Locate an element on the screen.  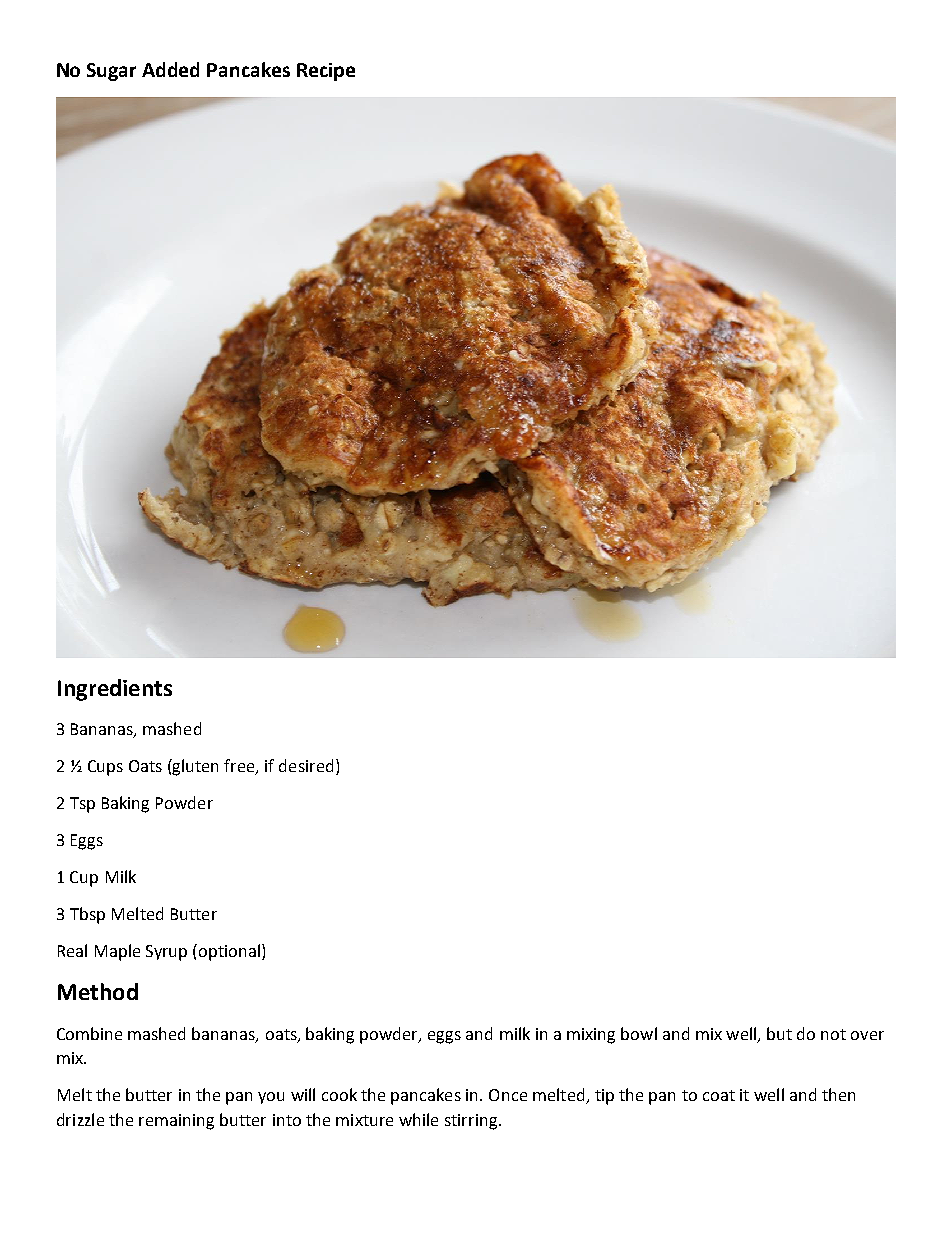
Recipe is located at coordinates (326, 72).
